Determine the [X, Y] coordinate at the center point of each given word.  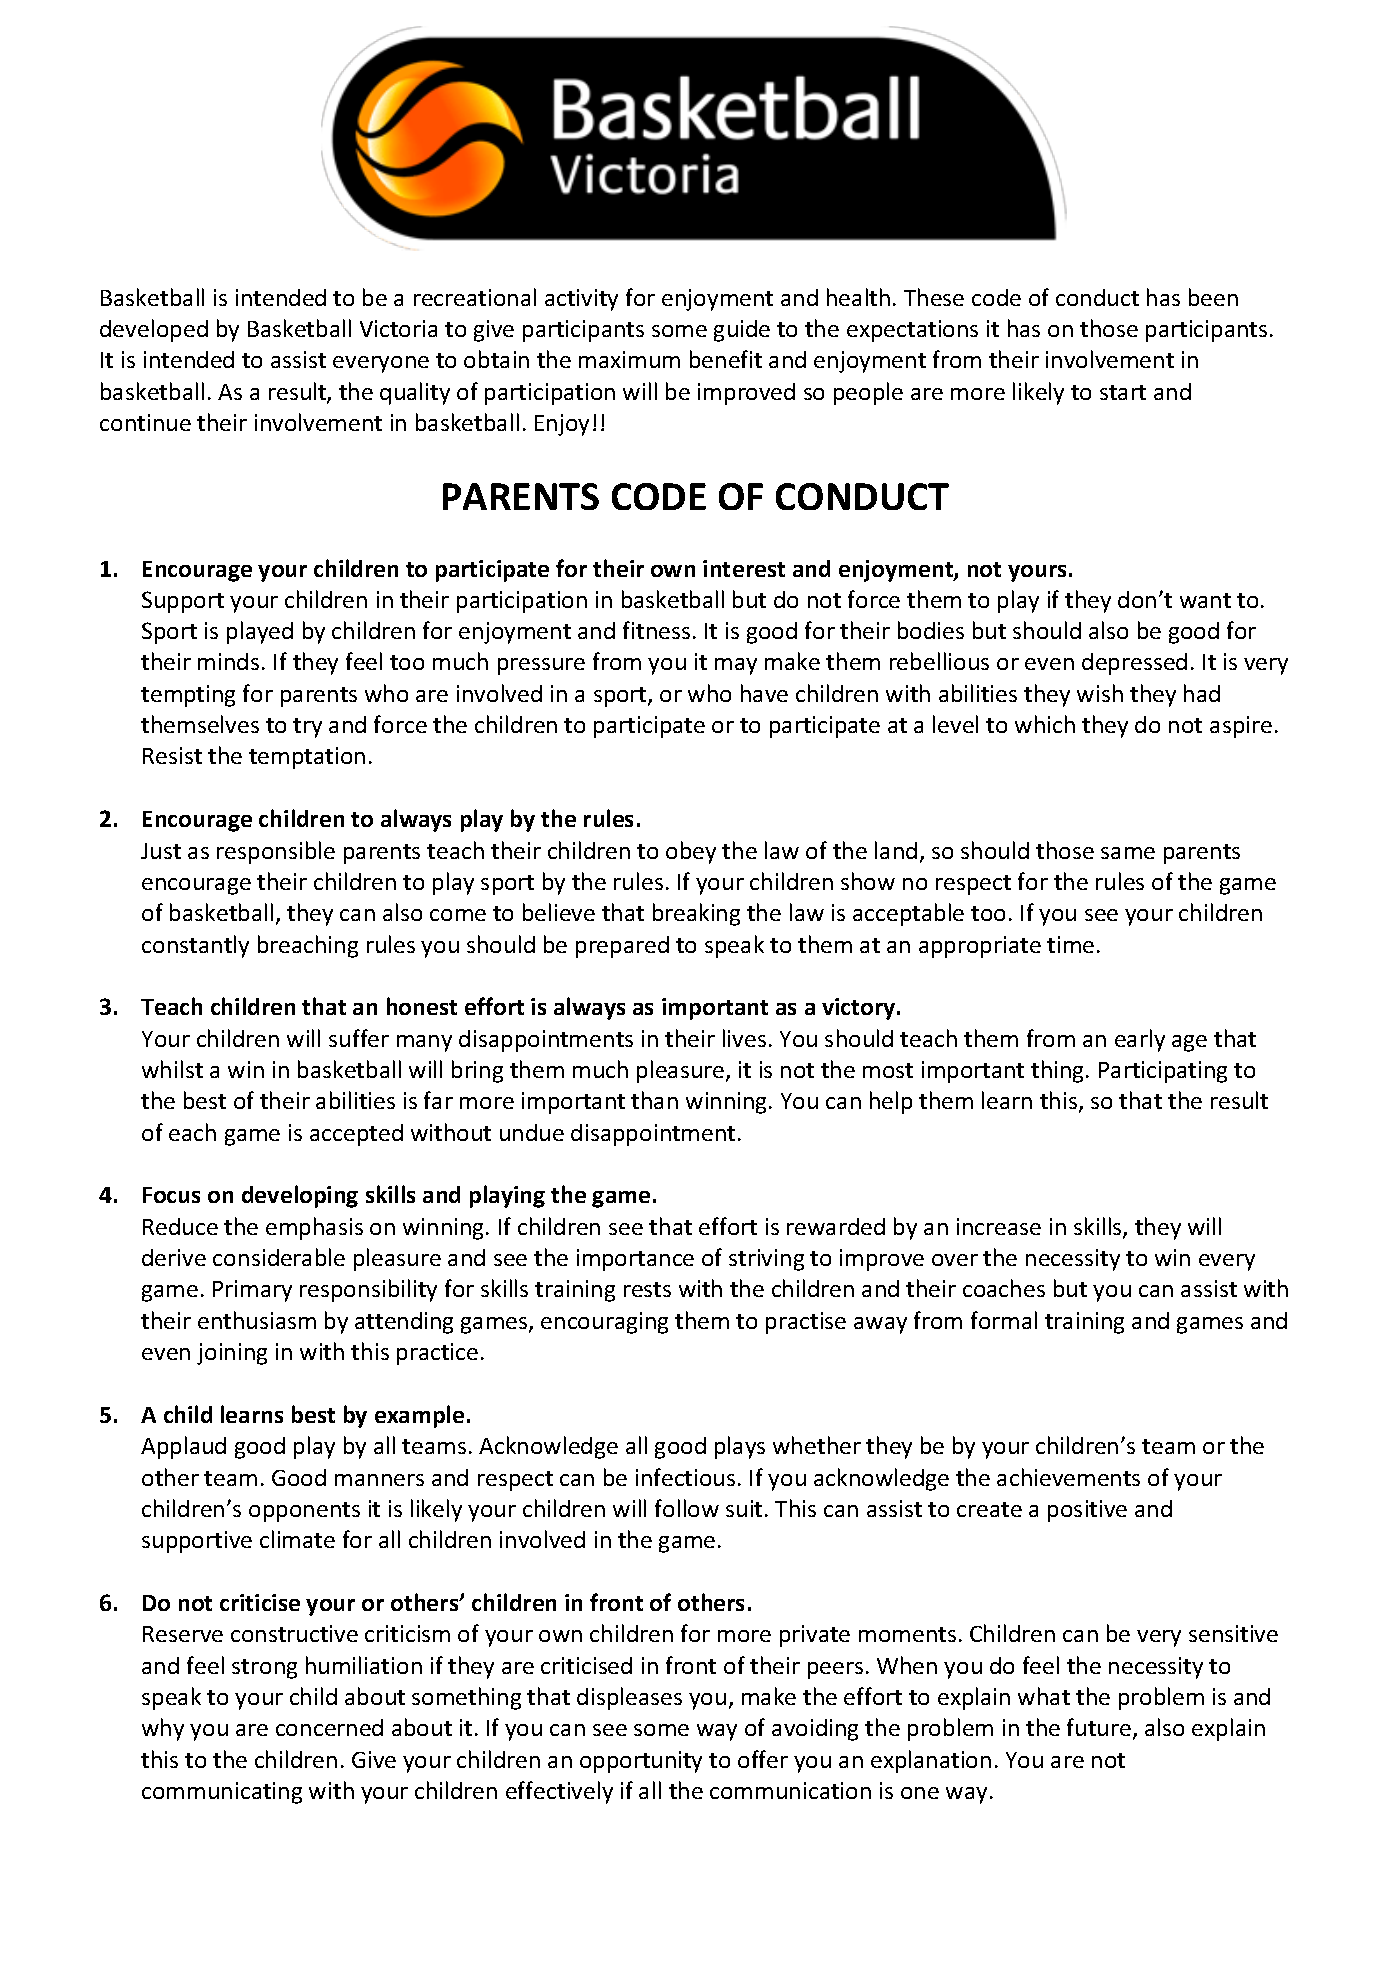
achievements [1068, 1477]
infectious [685, 1477]
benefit [726, 359]
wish [1100, 693]
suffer [359, 1038]
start [1123, 392]
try [307, 728]
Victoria [398, 328]
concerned [329, 1727]
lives [744, 1038]
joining [232, 1354]
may [736, 666]
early [1140, 1040]
